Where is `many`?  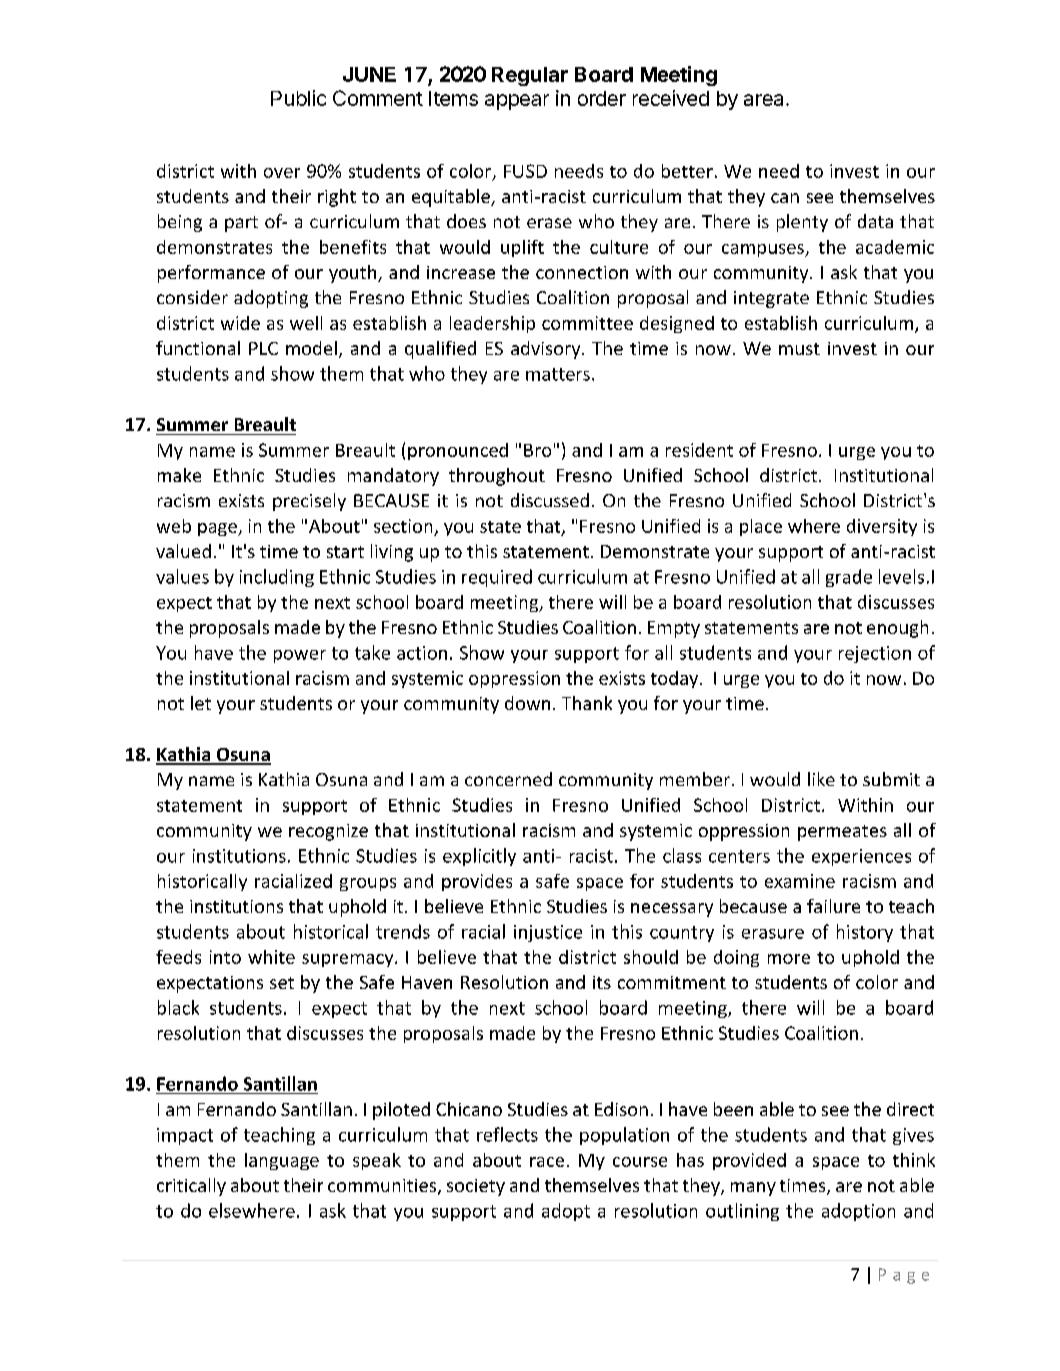 many is located at coordinates (753, 1189).
